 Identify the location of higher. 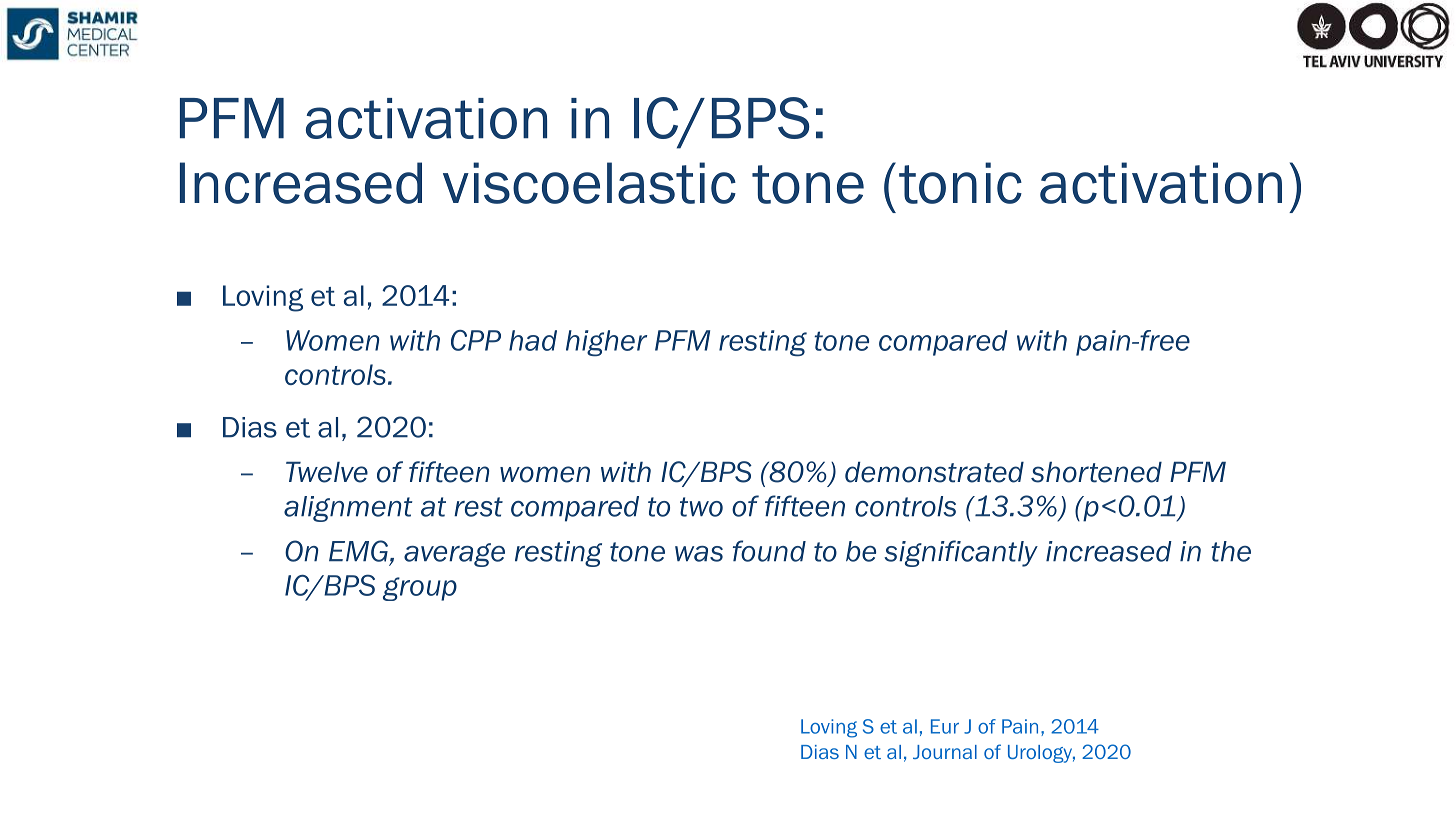
(606, 343).
